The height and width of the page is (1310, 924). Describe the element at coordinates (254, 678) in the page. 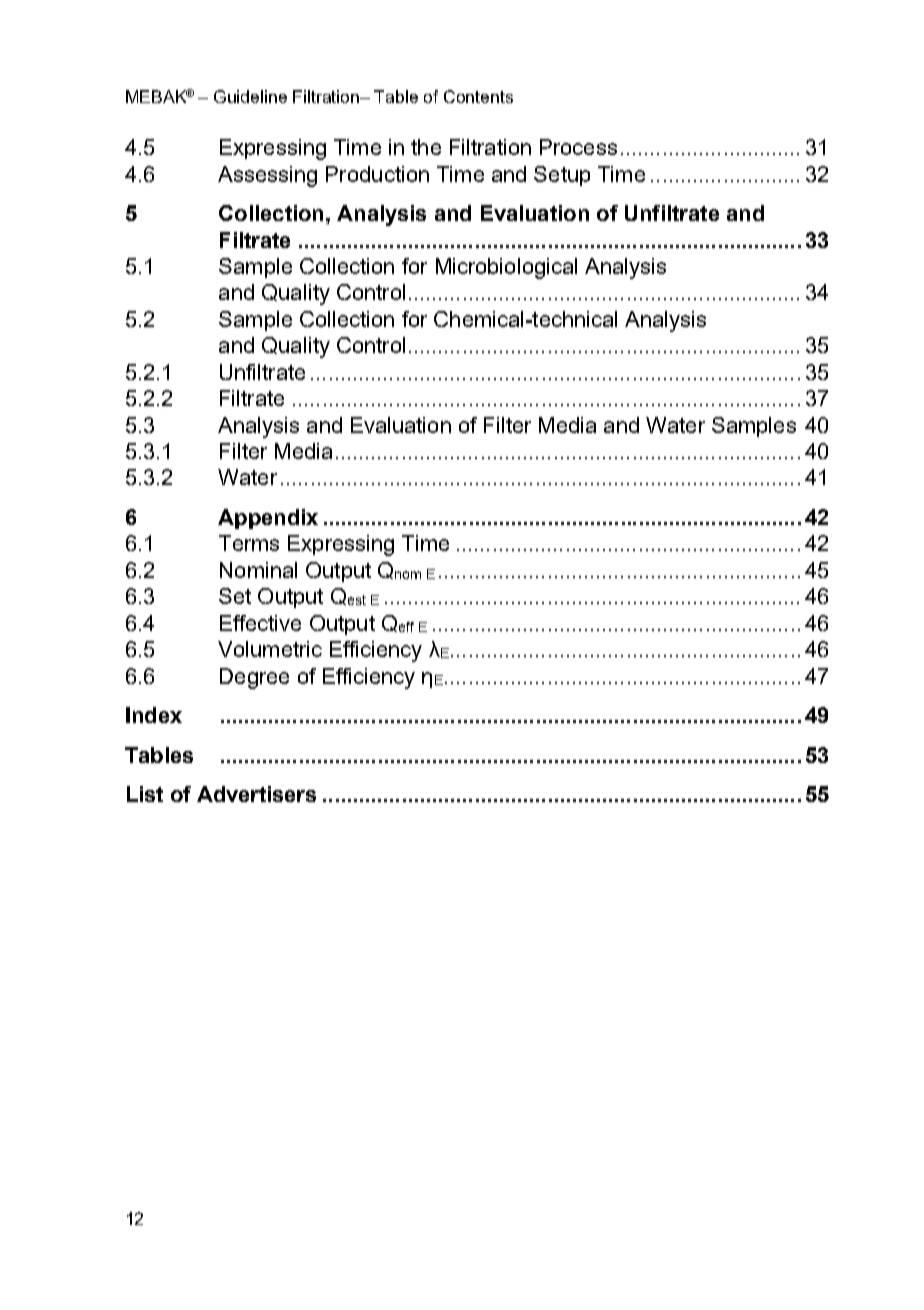

I see `Degree` at that location.
